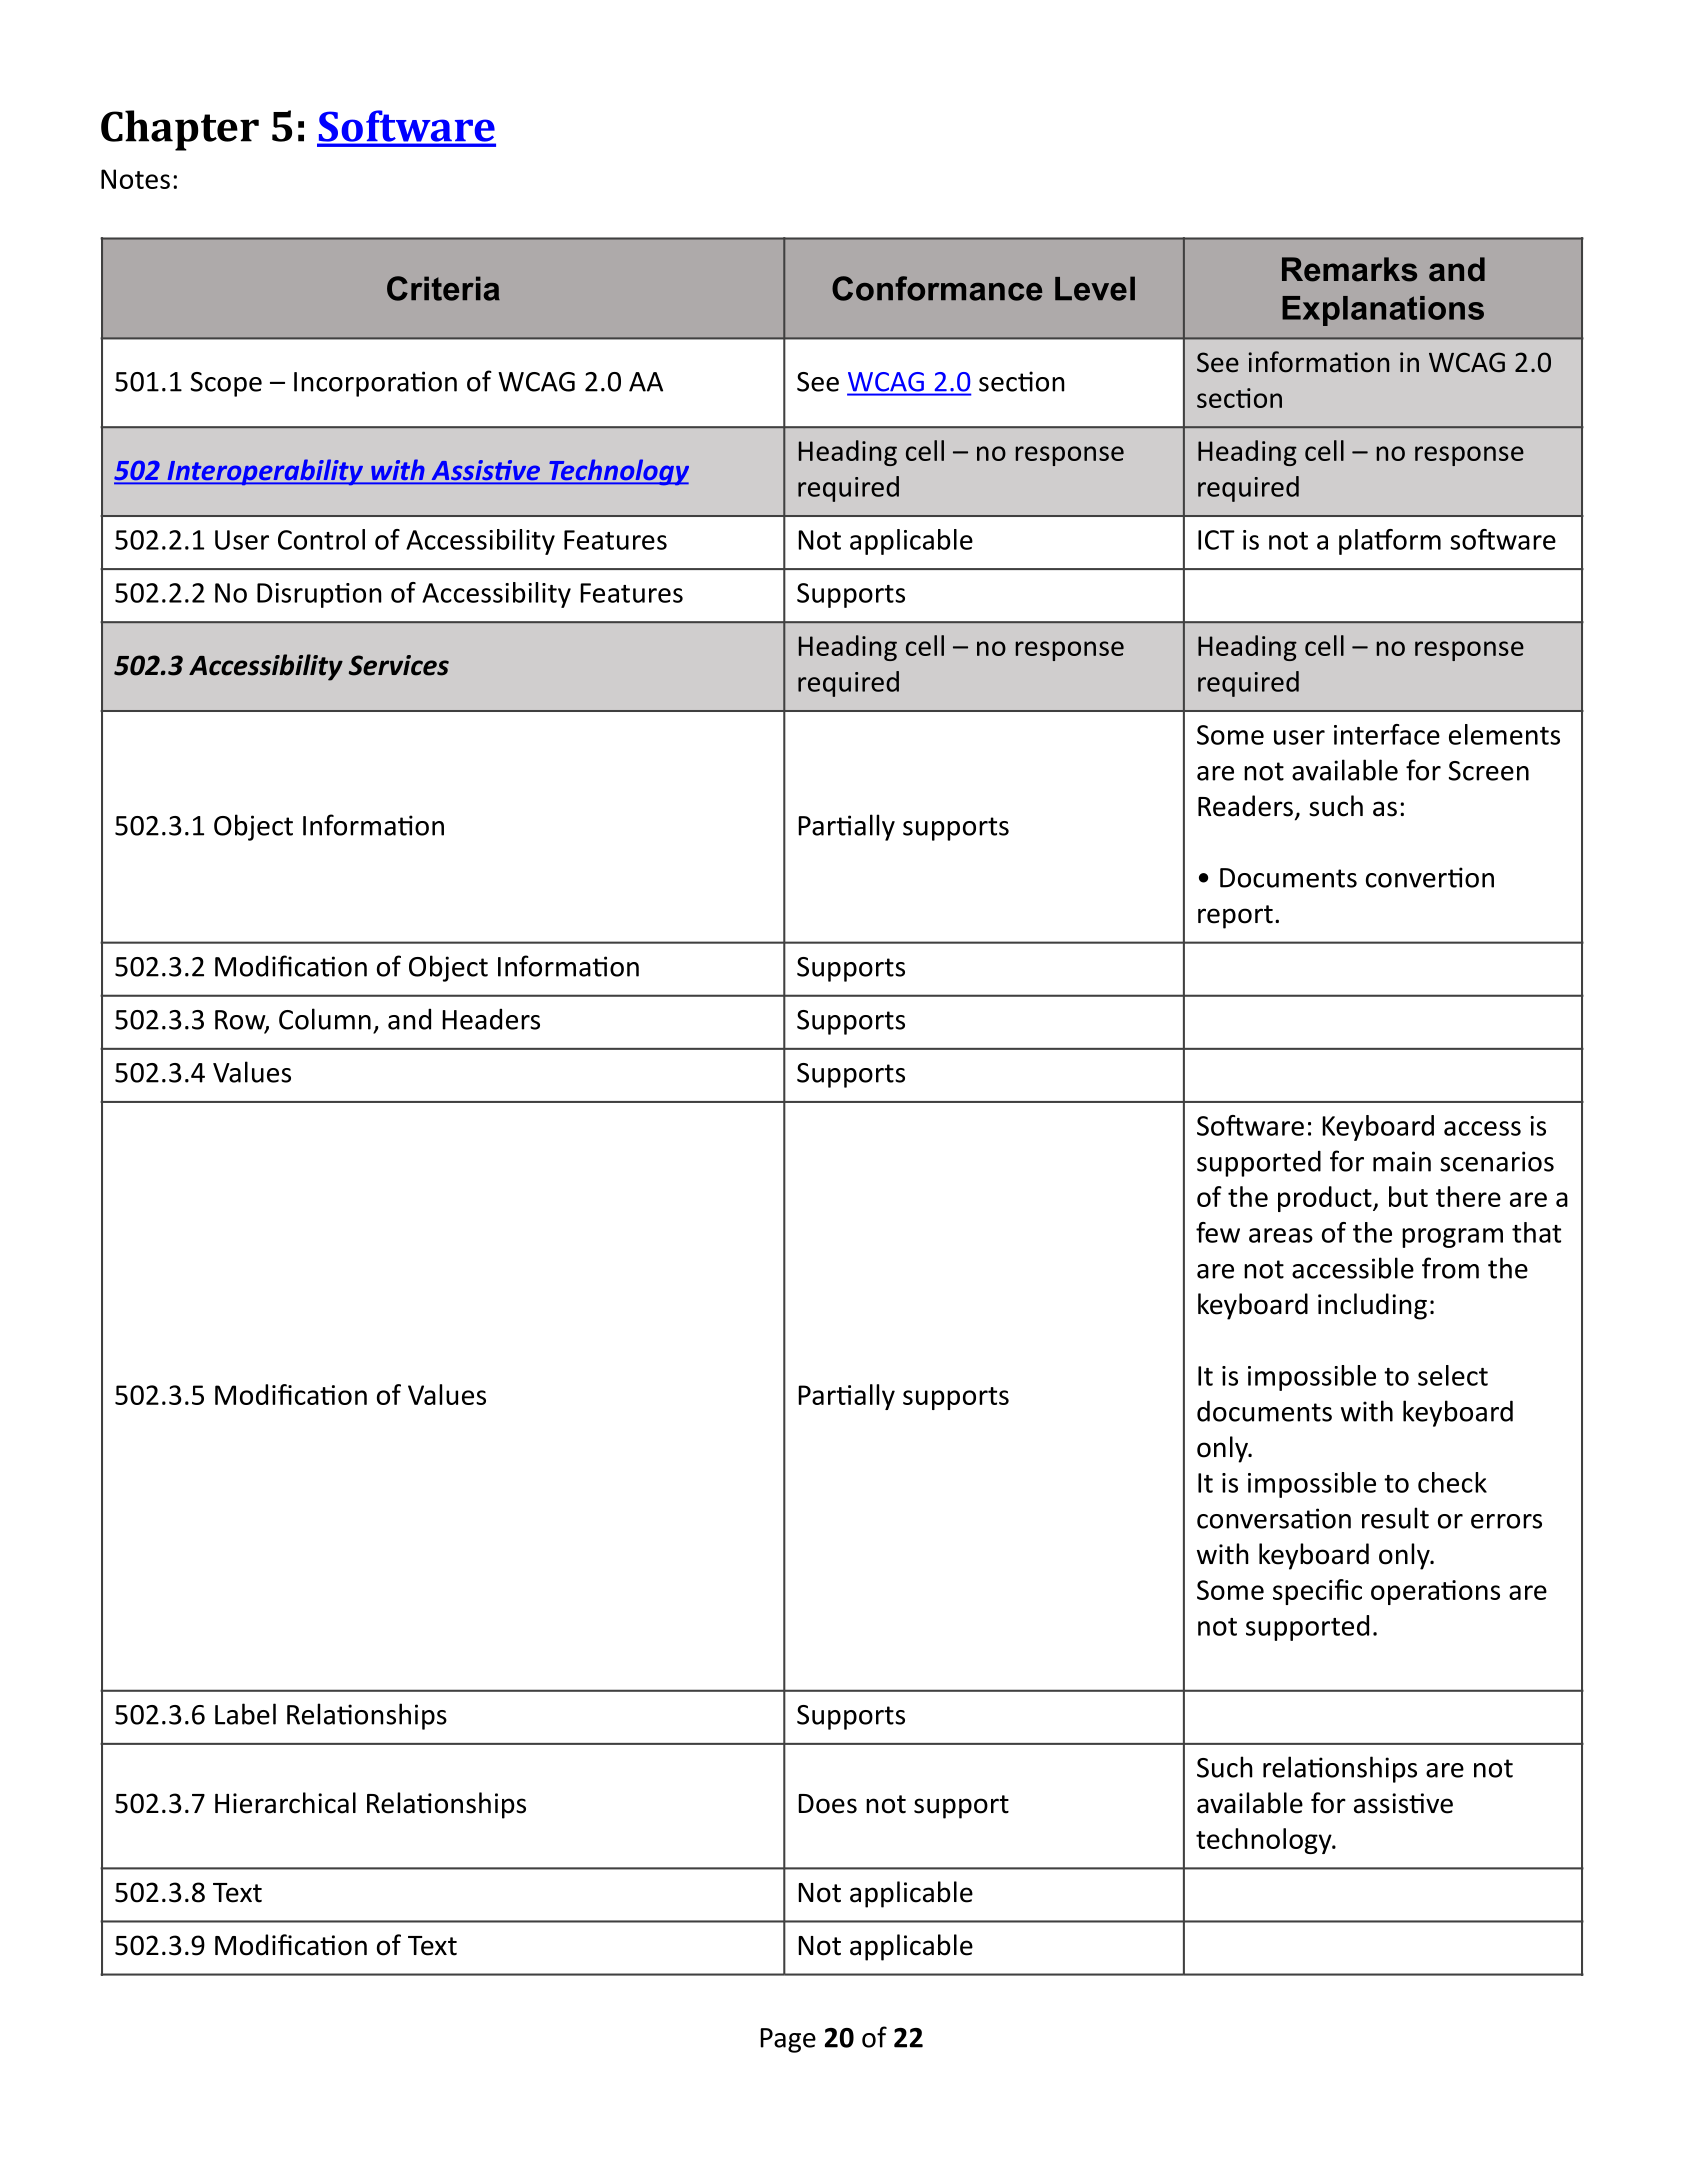  Describe the element at coordinates (1349, 269) in the screenshot. I see `Remarks` at that location.
